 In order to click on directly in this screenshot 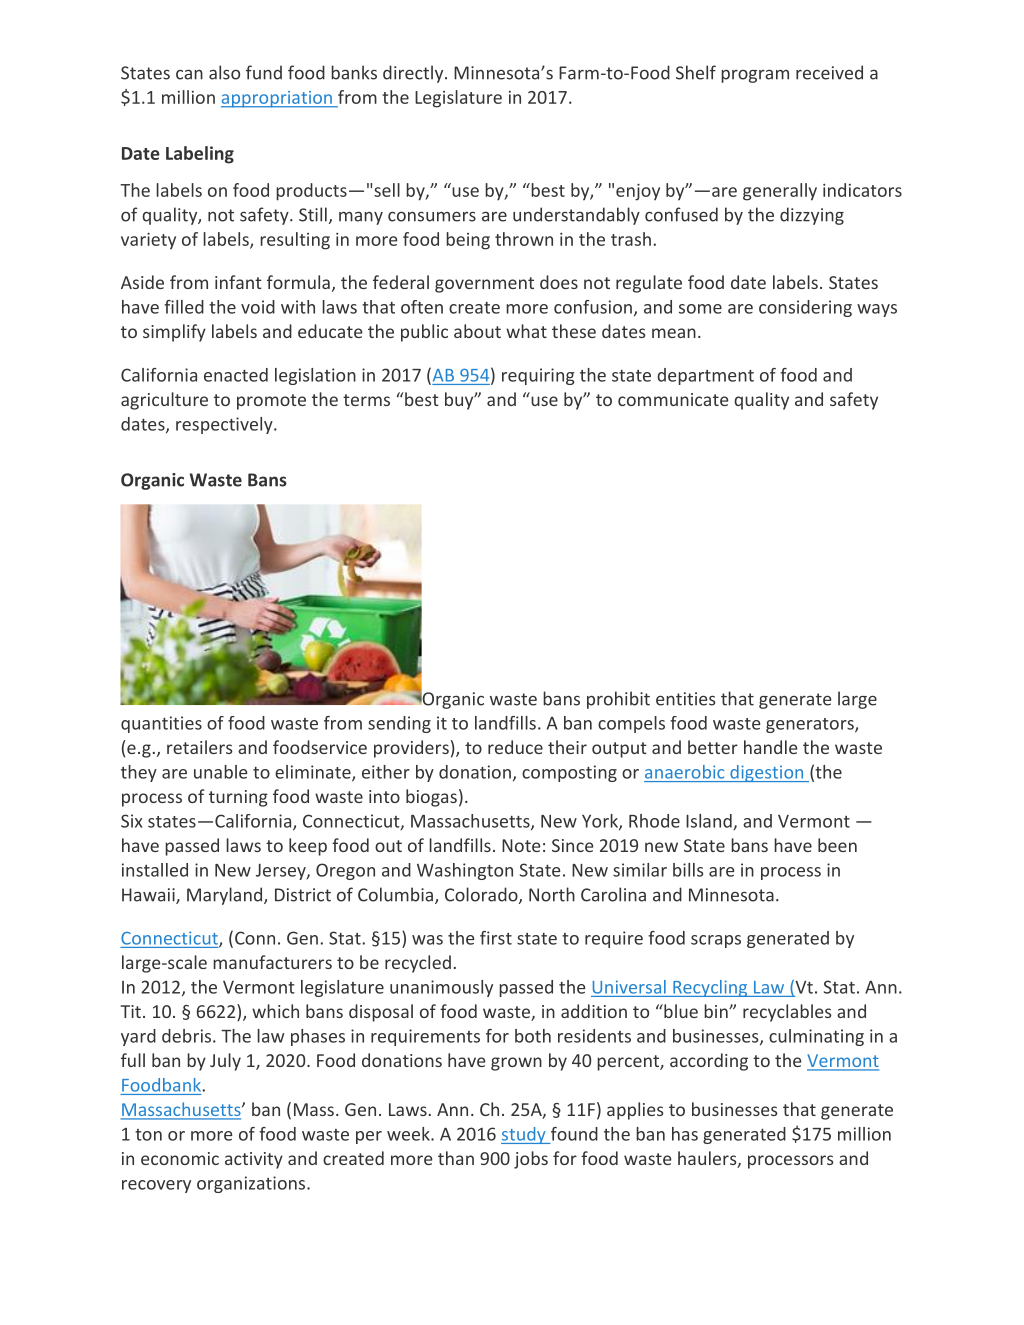, I will do `click(414, 74)`.
